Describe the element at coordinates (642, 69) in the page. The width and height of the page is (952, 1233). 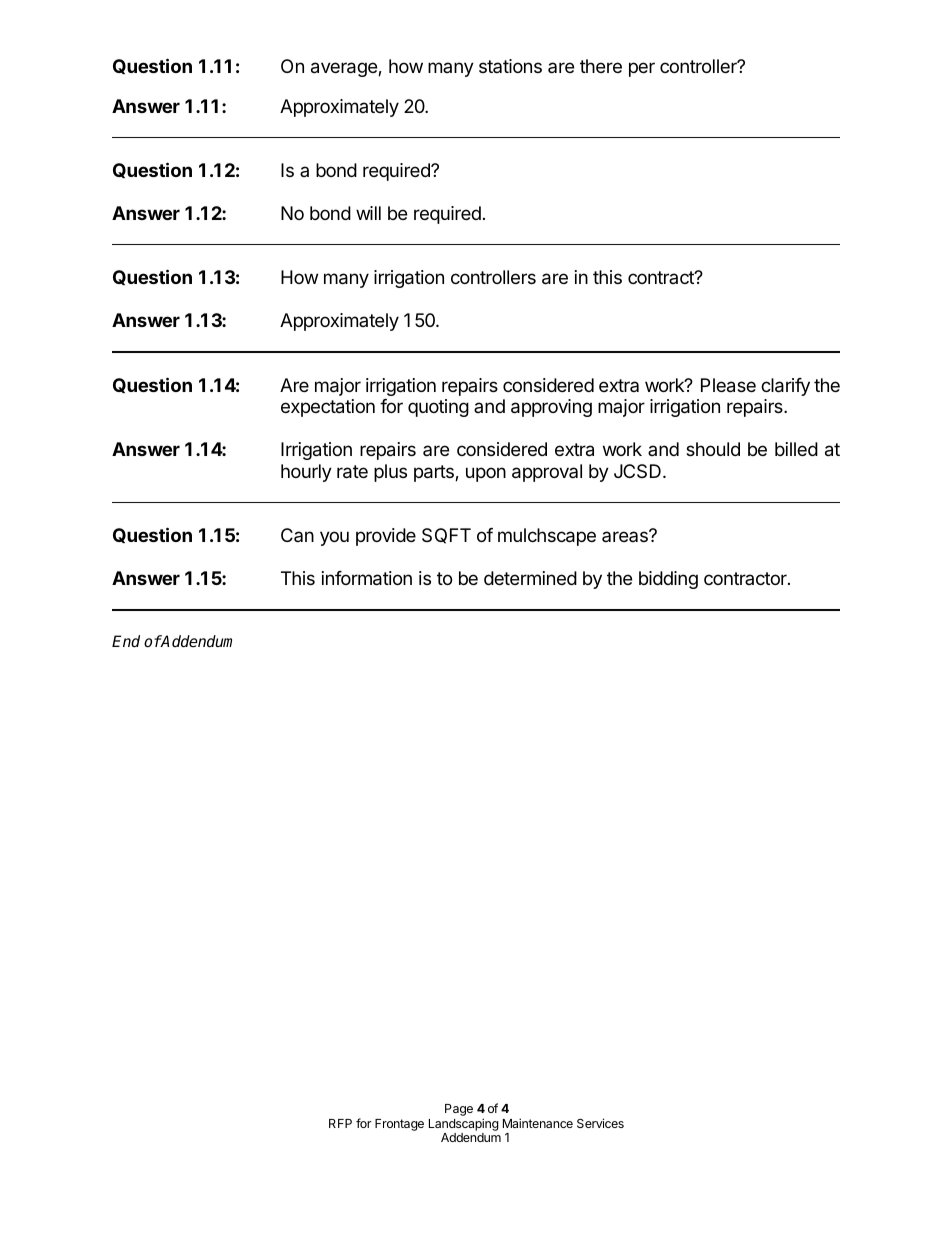
I see `per` at that location.
